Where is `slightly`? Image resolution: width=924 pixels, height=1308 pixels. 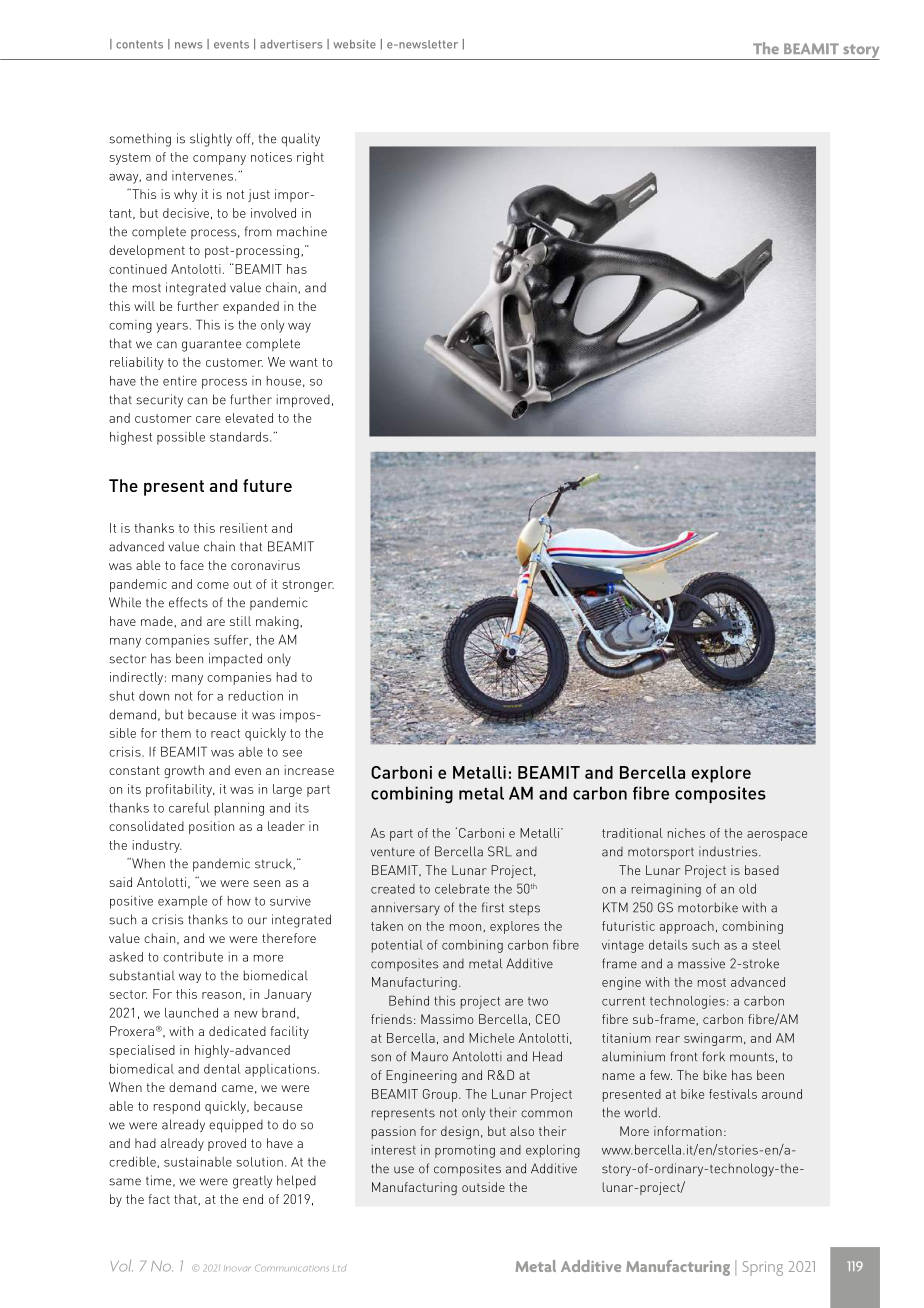
slightly is located at coordinates (211, 140).
